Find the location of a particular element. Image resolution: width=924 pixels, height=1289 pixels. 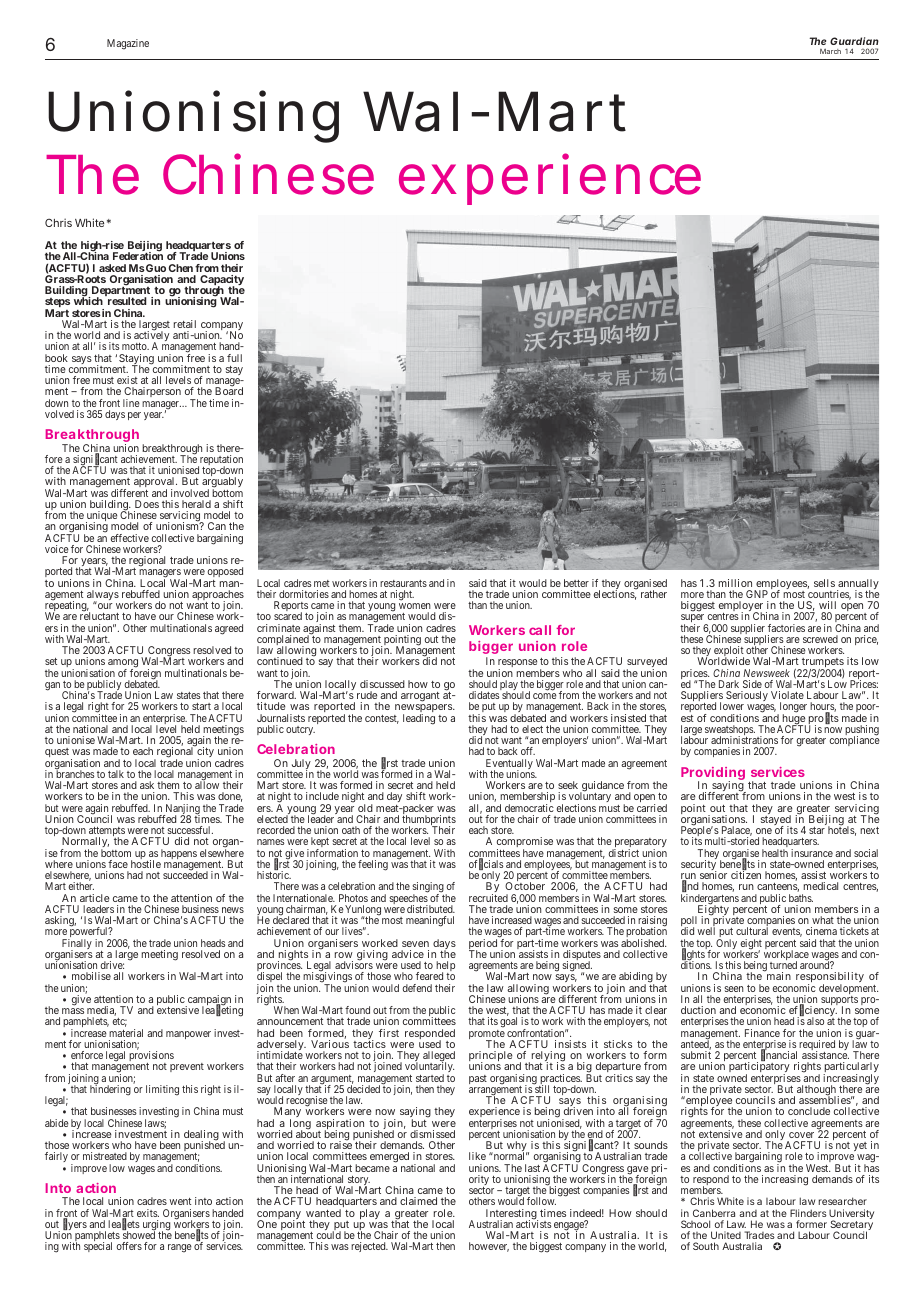

claimed is located at coordinates (418, 1201).
